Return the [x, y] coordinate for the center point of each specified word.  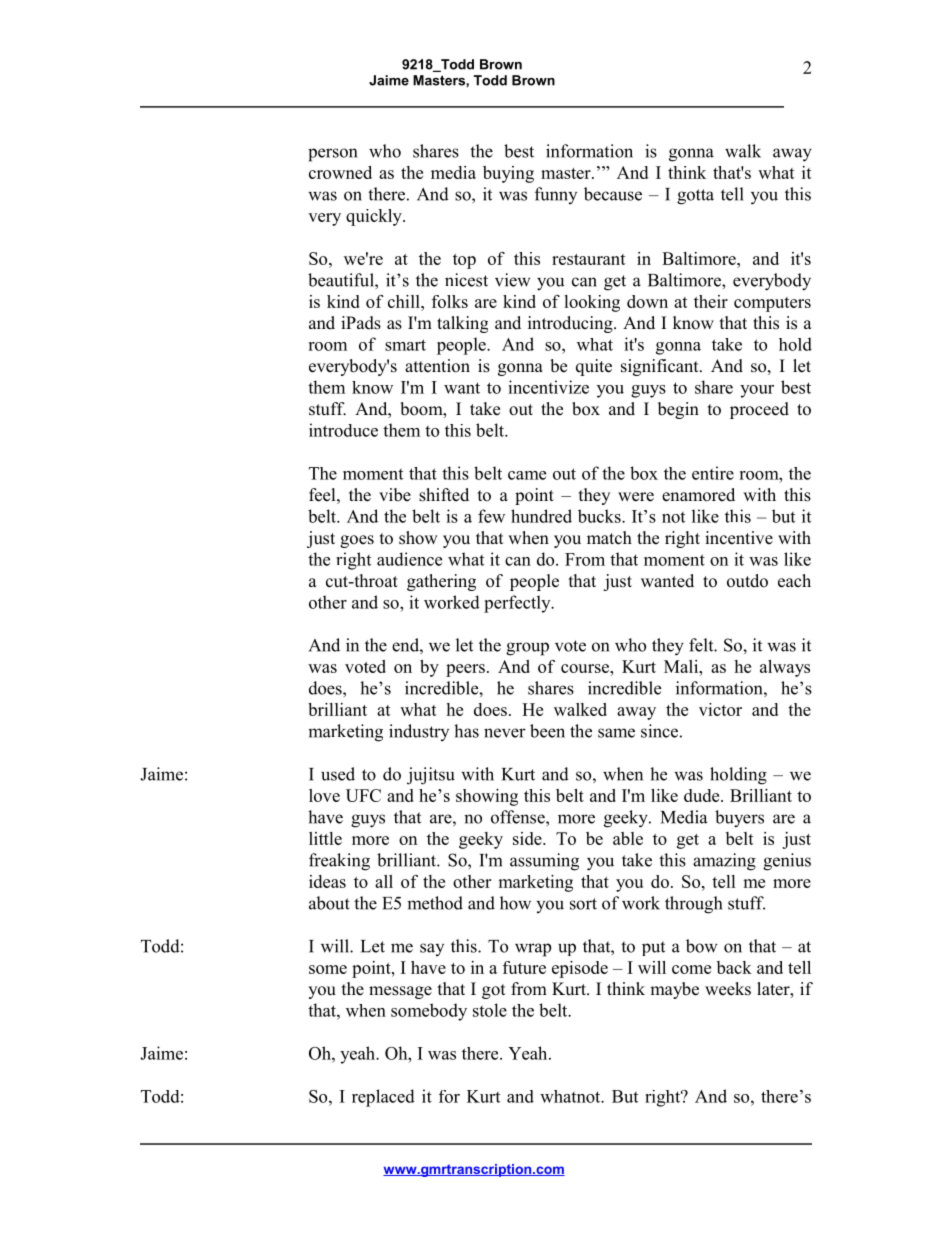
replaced [383, 1098]
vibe [395, 495]
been [547, 731]
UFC [363, 795]
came [527, 475]
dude [703, 795]
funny [556, 195]
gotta [695, 197]
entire [713, 473]
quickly [375, 217]
